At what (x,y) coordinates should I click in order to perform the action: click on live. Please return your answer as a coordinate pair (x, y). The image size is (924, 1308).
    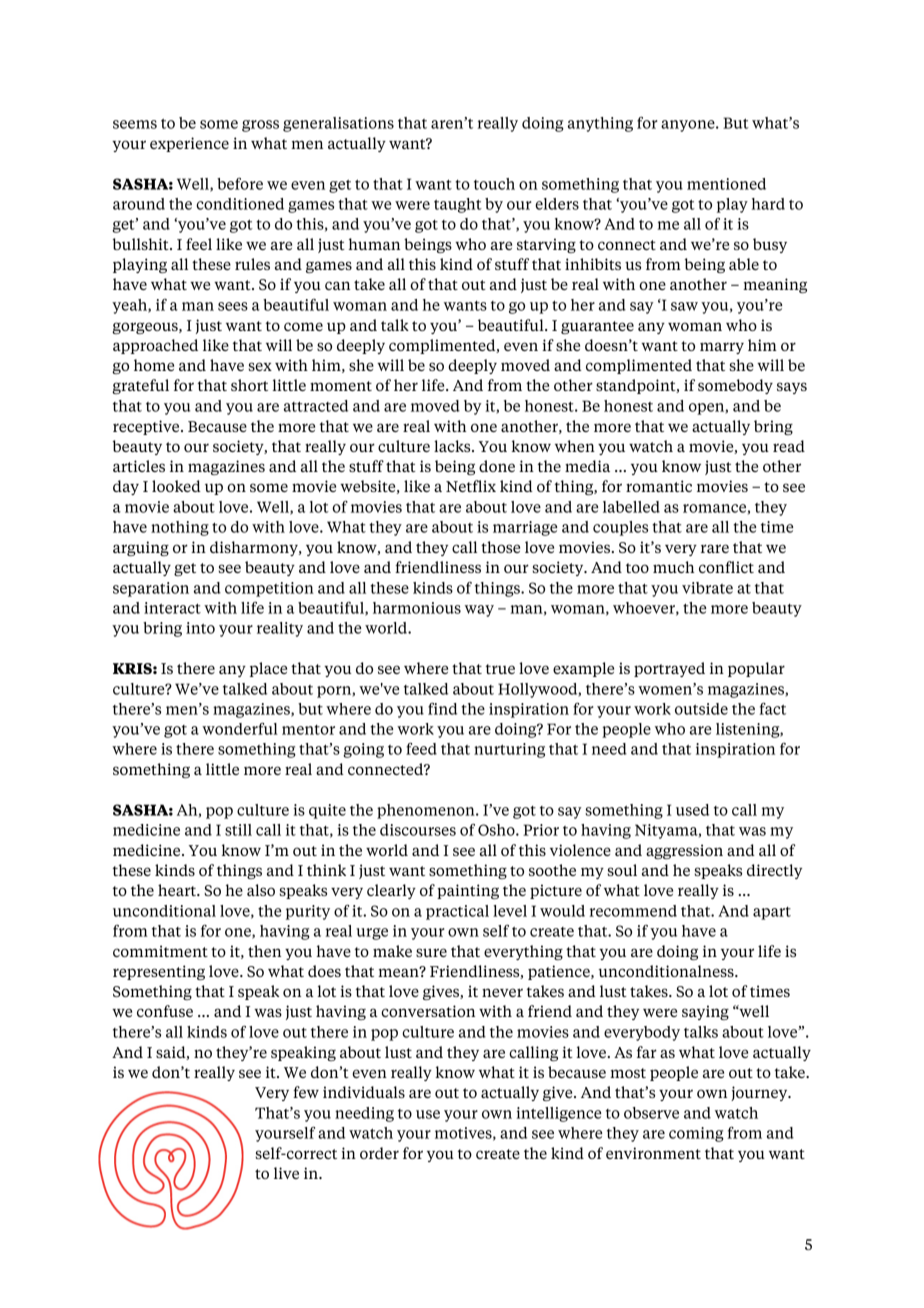
    Looking at the image, I should click on (286, 1173).
